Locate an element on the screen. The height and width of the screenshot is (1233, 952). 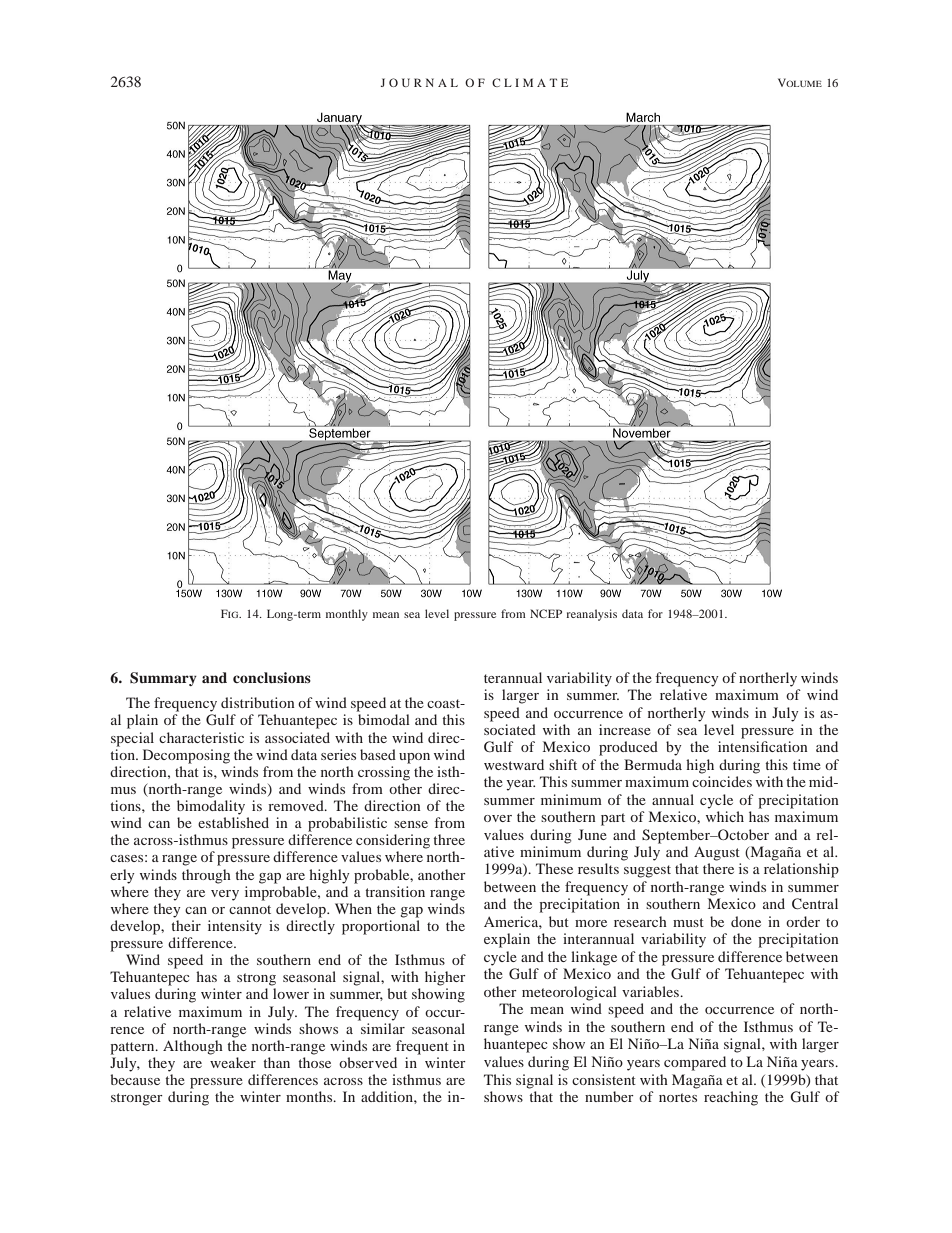
monthly is located at coordinates (347, 615).
